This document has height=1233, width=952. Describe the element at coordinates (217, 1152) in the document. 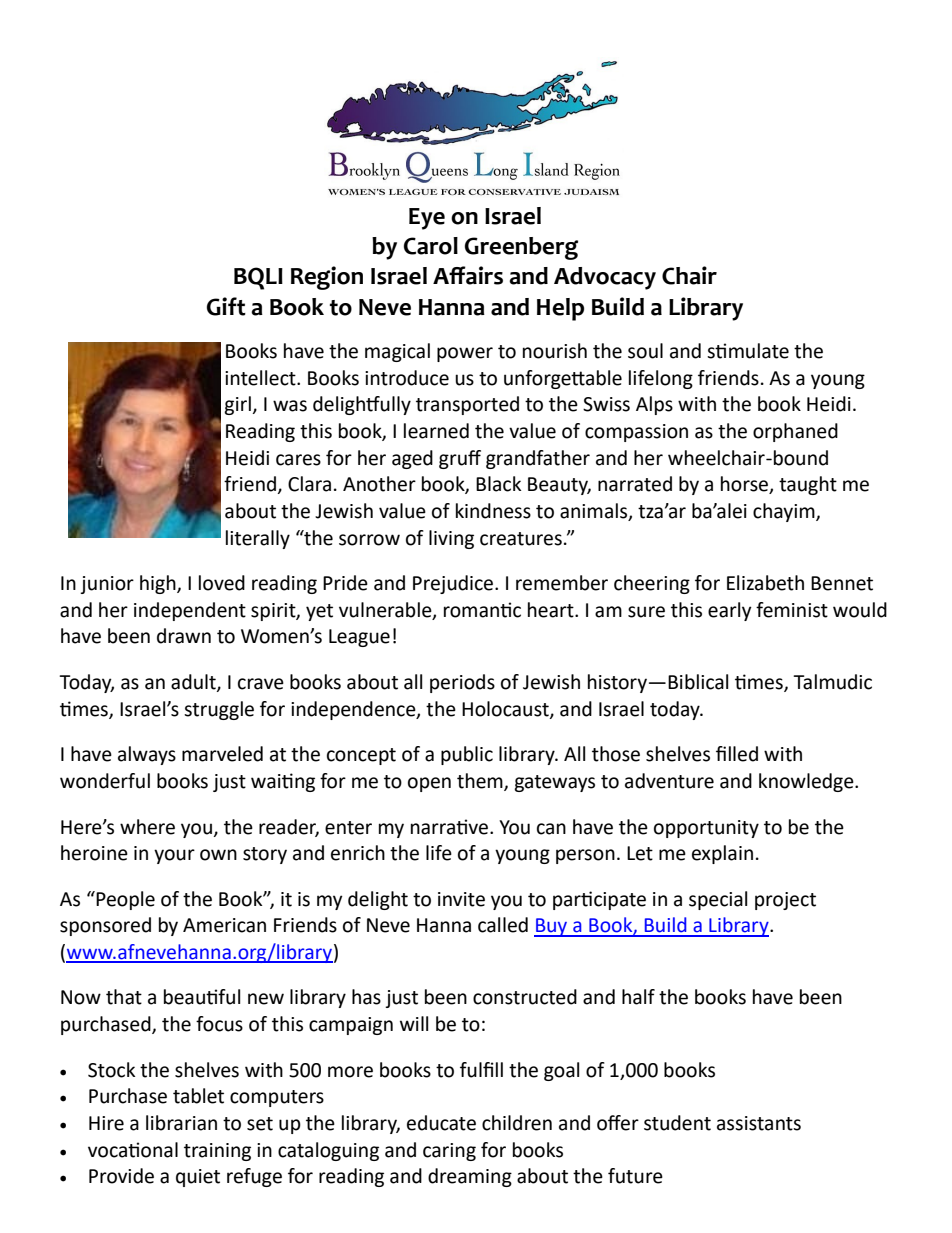

I see `training` at that location.
